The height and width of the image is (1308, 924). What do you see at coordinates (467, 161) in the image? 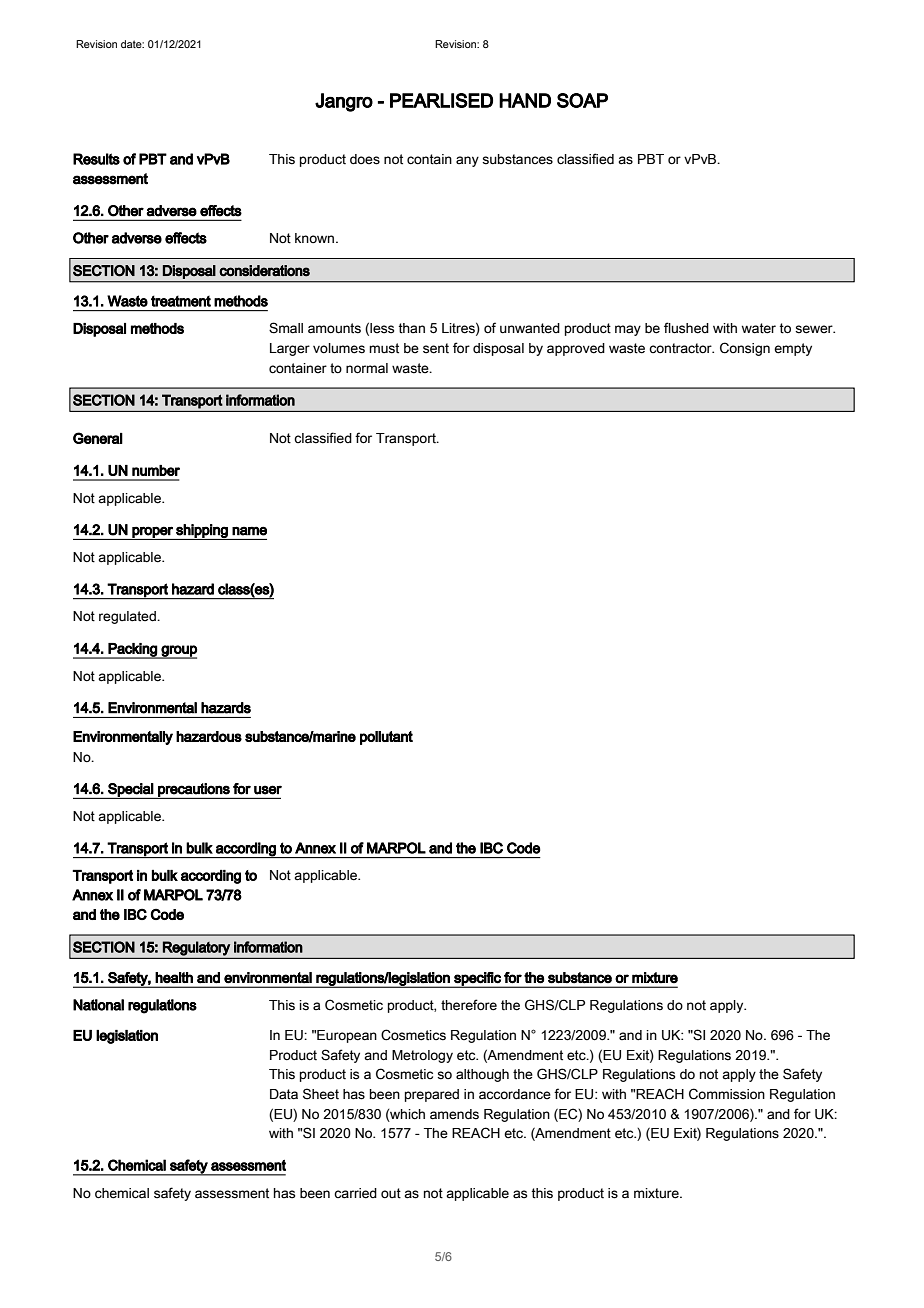
I see `any` at bounding box center [467, 161].
